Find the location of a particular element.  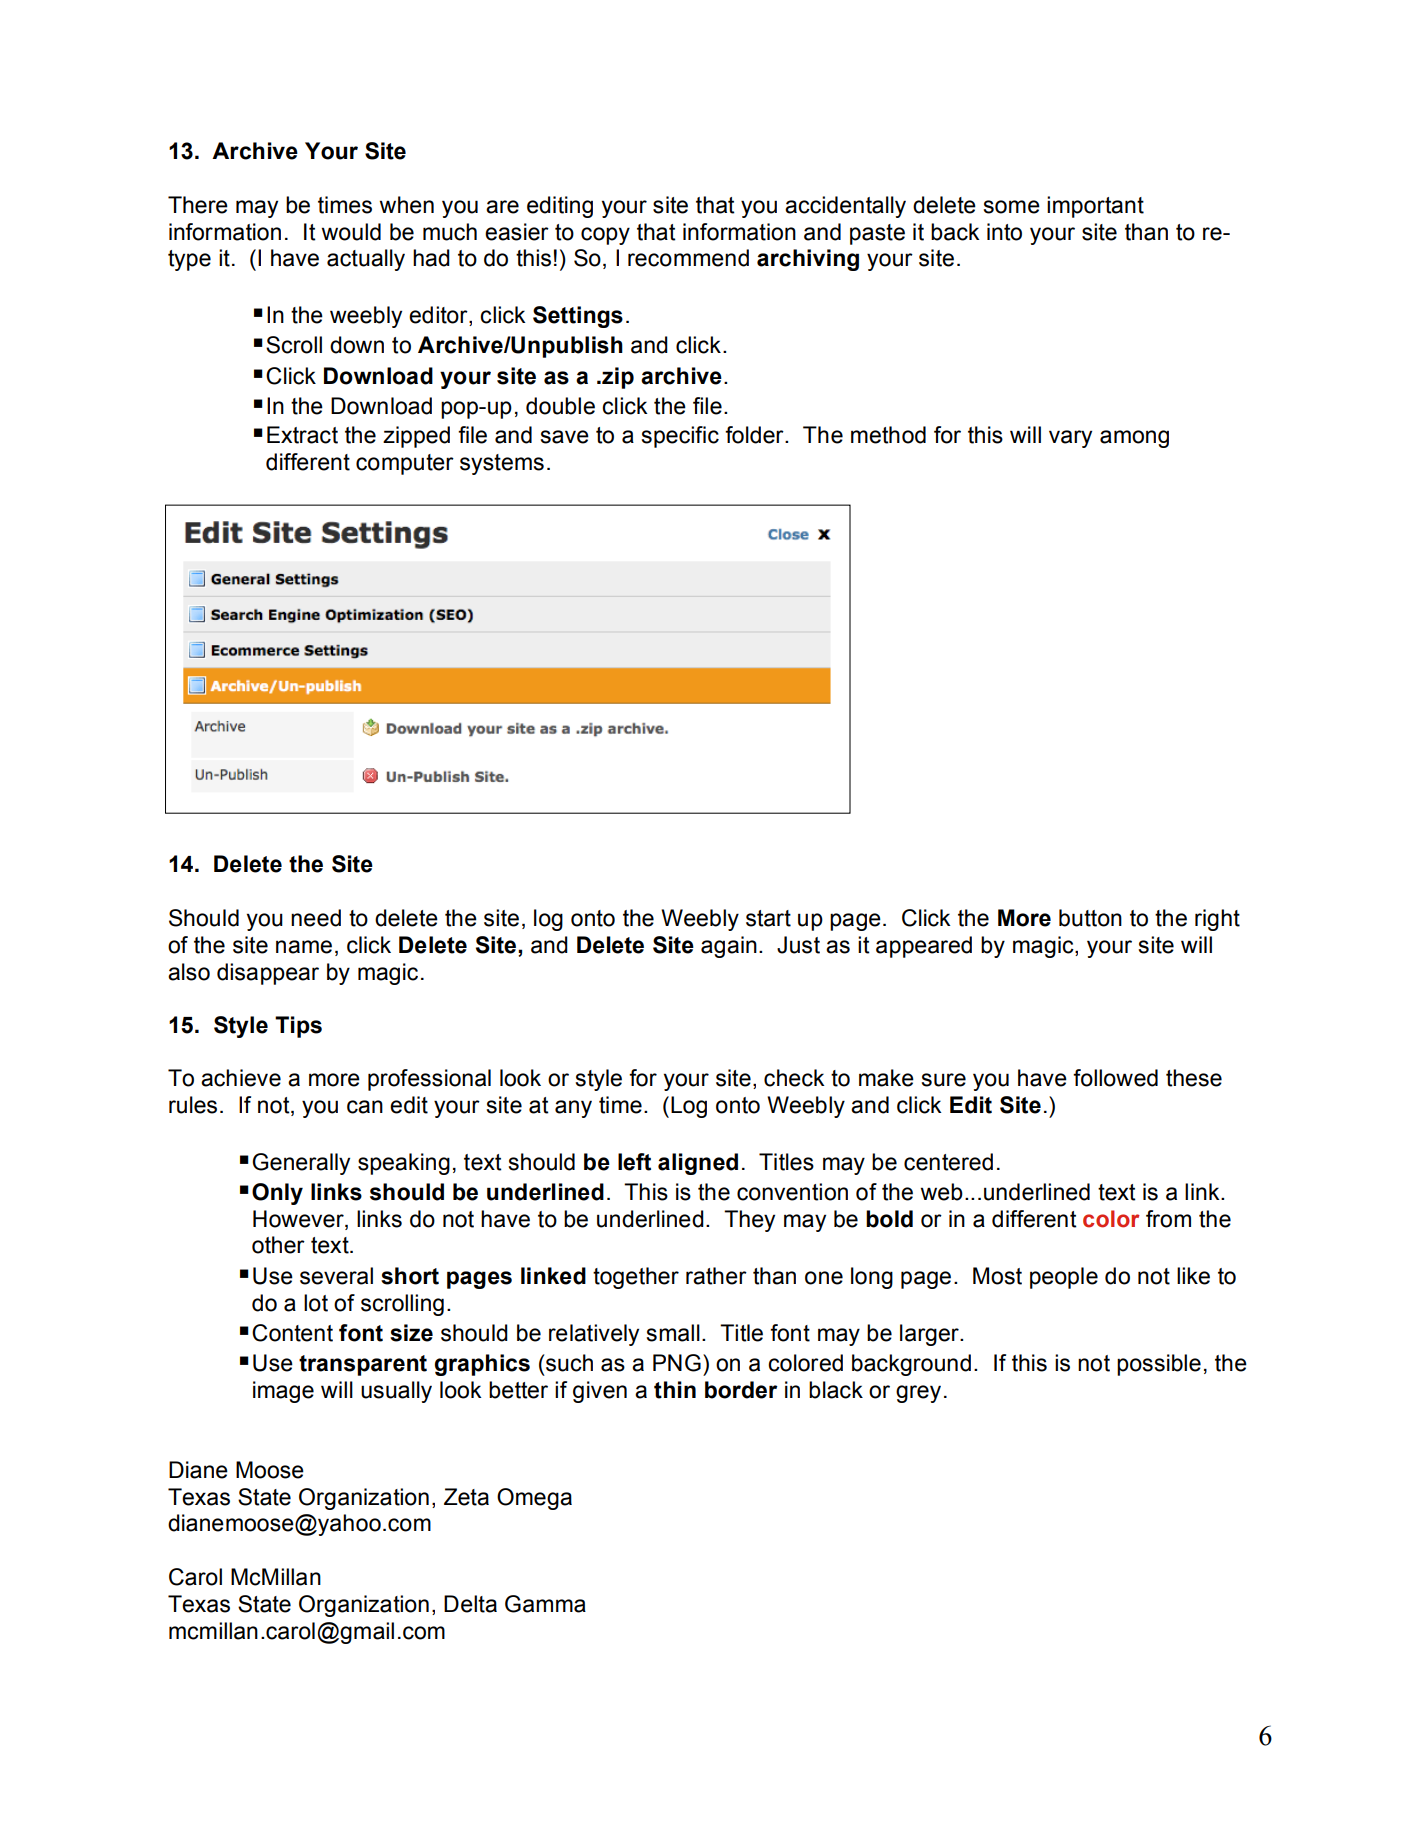

Delta is located at coordinates (470, 1604).
